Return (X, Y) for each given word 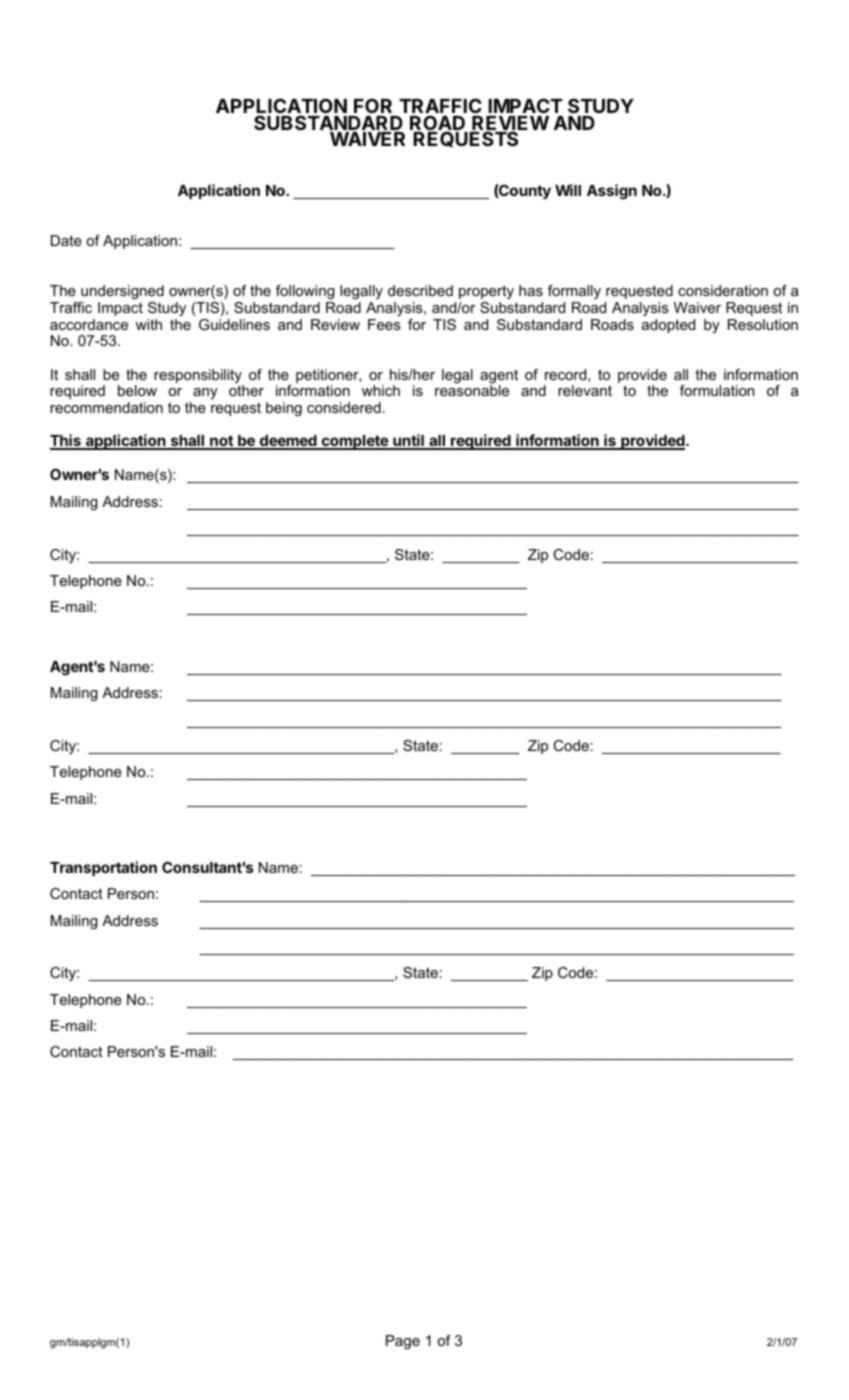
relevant (585, 390)
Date (66, 240)
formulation (717, 390)
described (420, 290)
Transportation (103, 868)
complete (354, 442)
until (408, 441)
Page (403, 1342)
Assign (612, 192)
